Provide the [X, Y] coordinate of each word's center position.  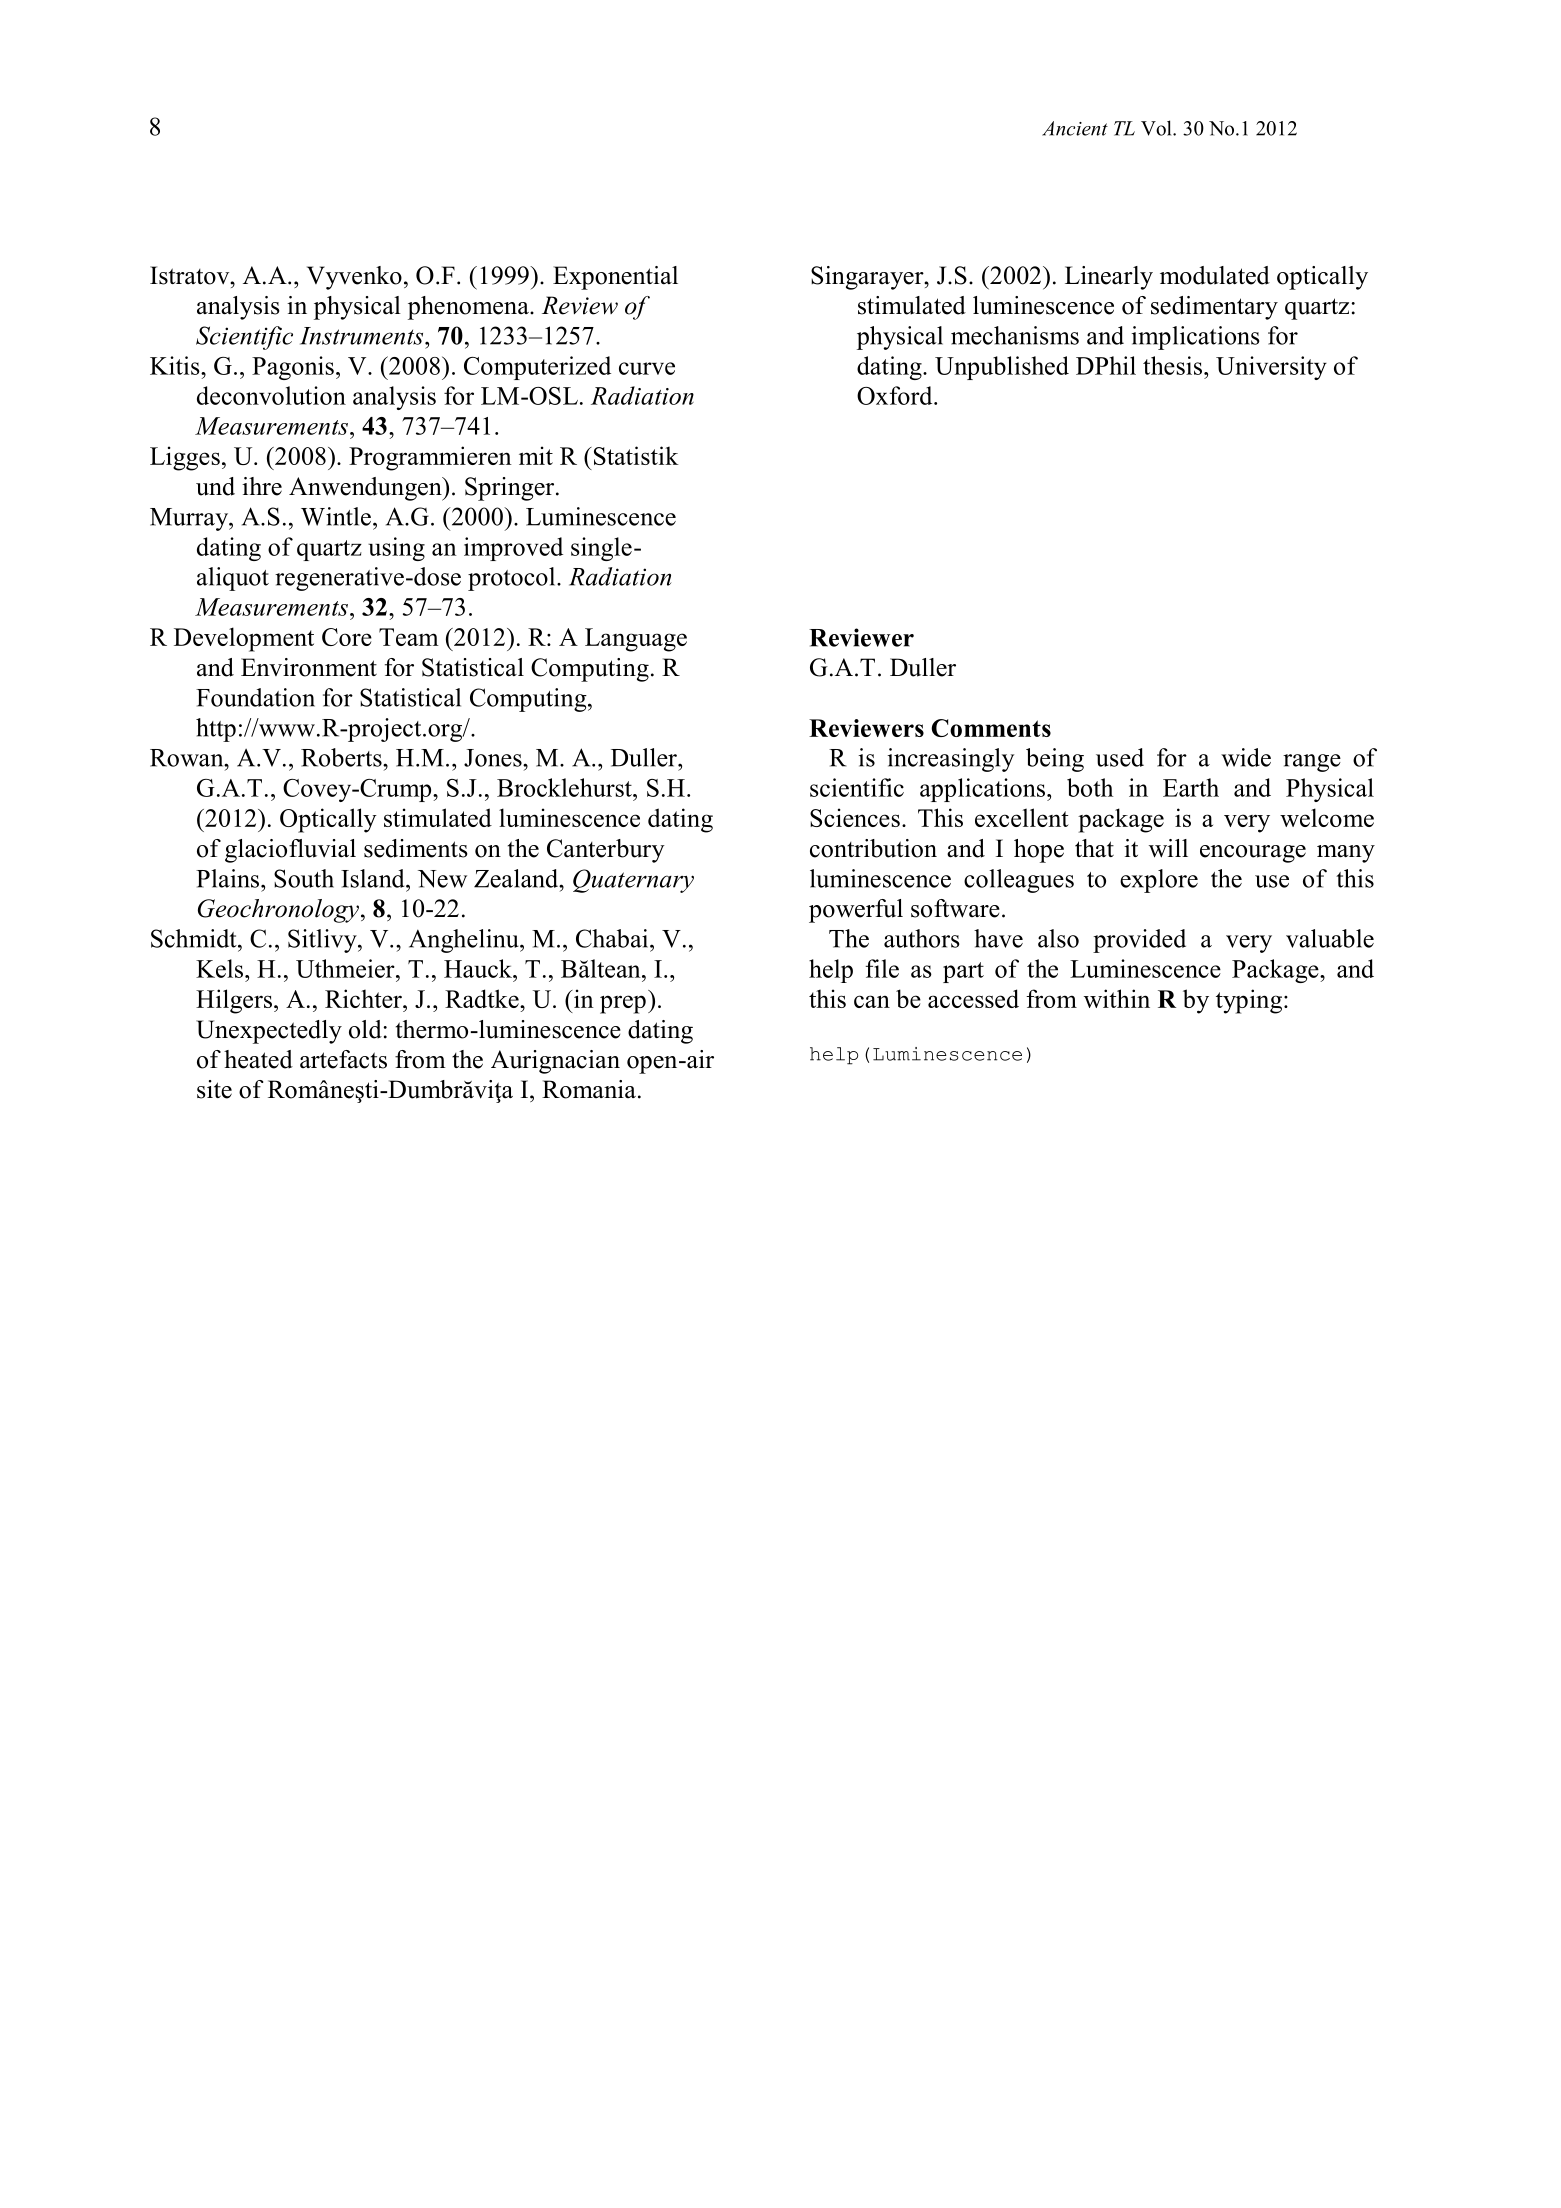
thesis [1174, 365]
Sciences [855, 817]
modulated [1215, 275]
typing [1249, 1001]
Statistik [635, 455]
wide [1246, 757]
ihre [262, 486]
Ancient [1075, 128]
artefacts [343, 1059]
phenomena [469, 308]
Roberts [342, 757]
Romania [589, 1089]
